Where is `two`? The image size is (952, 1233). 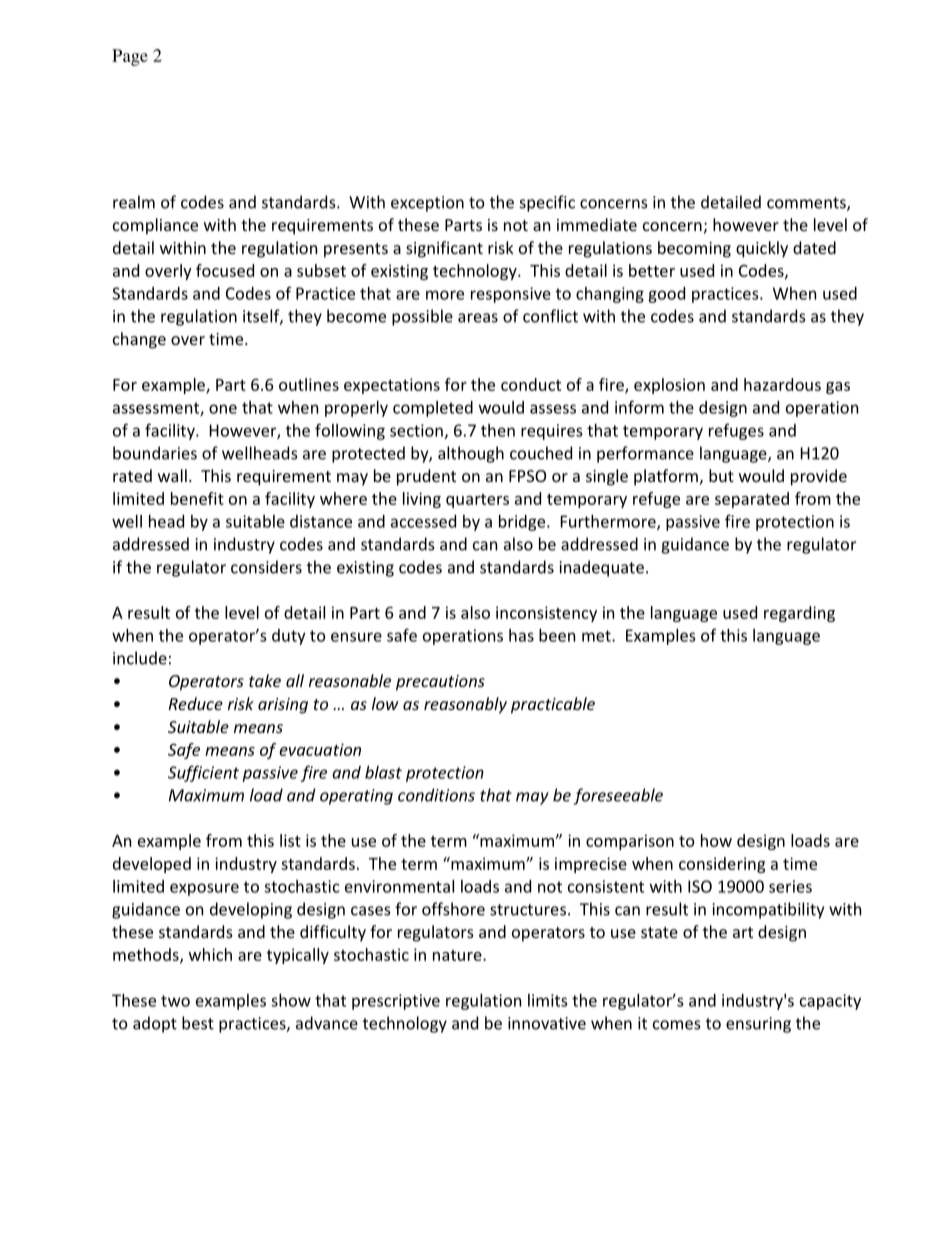
two is located at coordinates (175, 1001).
